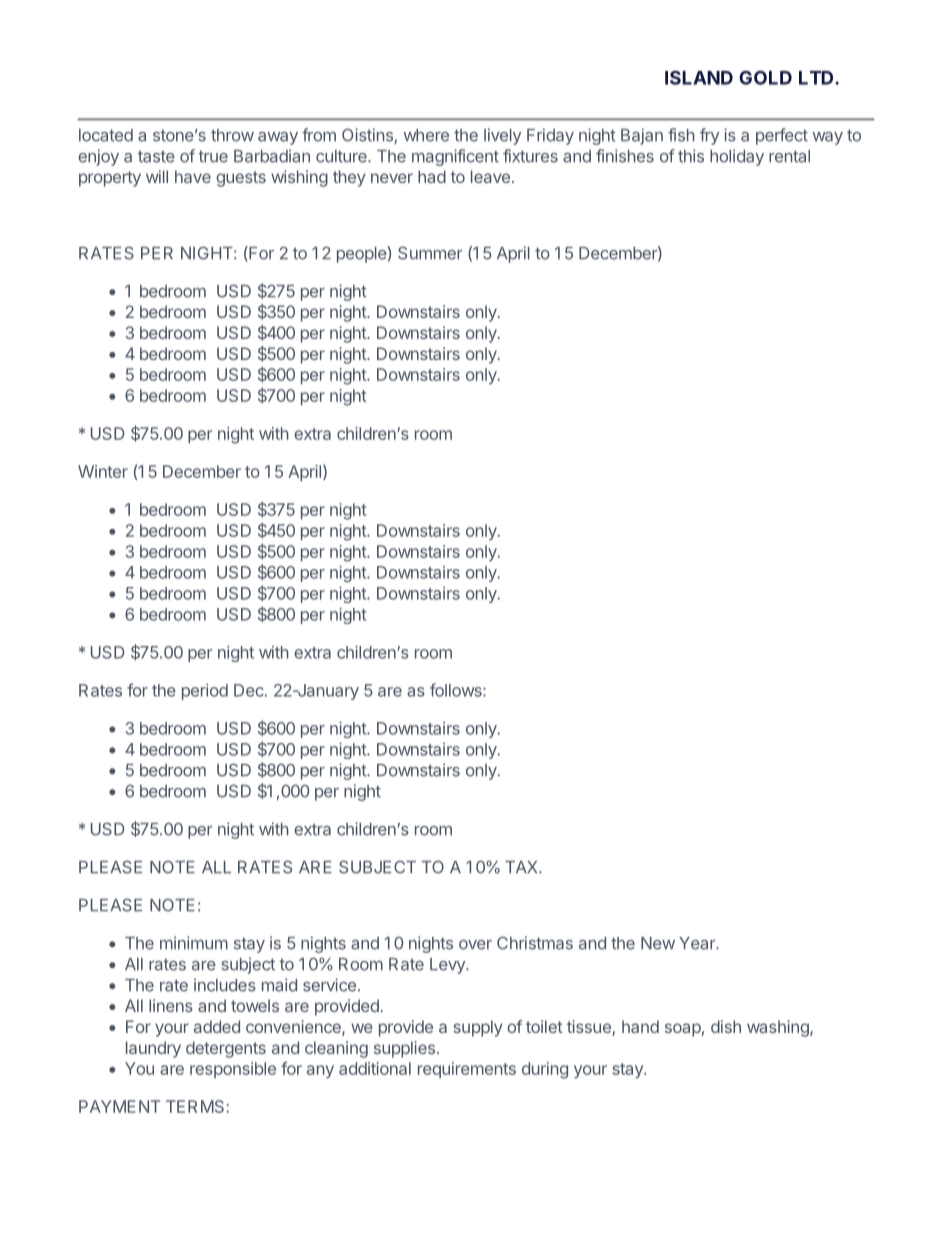  I want to click on where, so click(426, 135).
